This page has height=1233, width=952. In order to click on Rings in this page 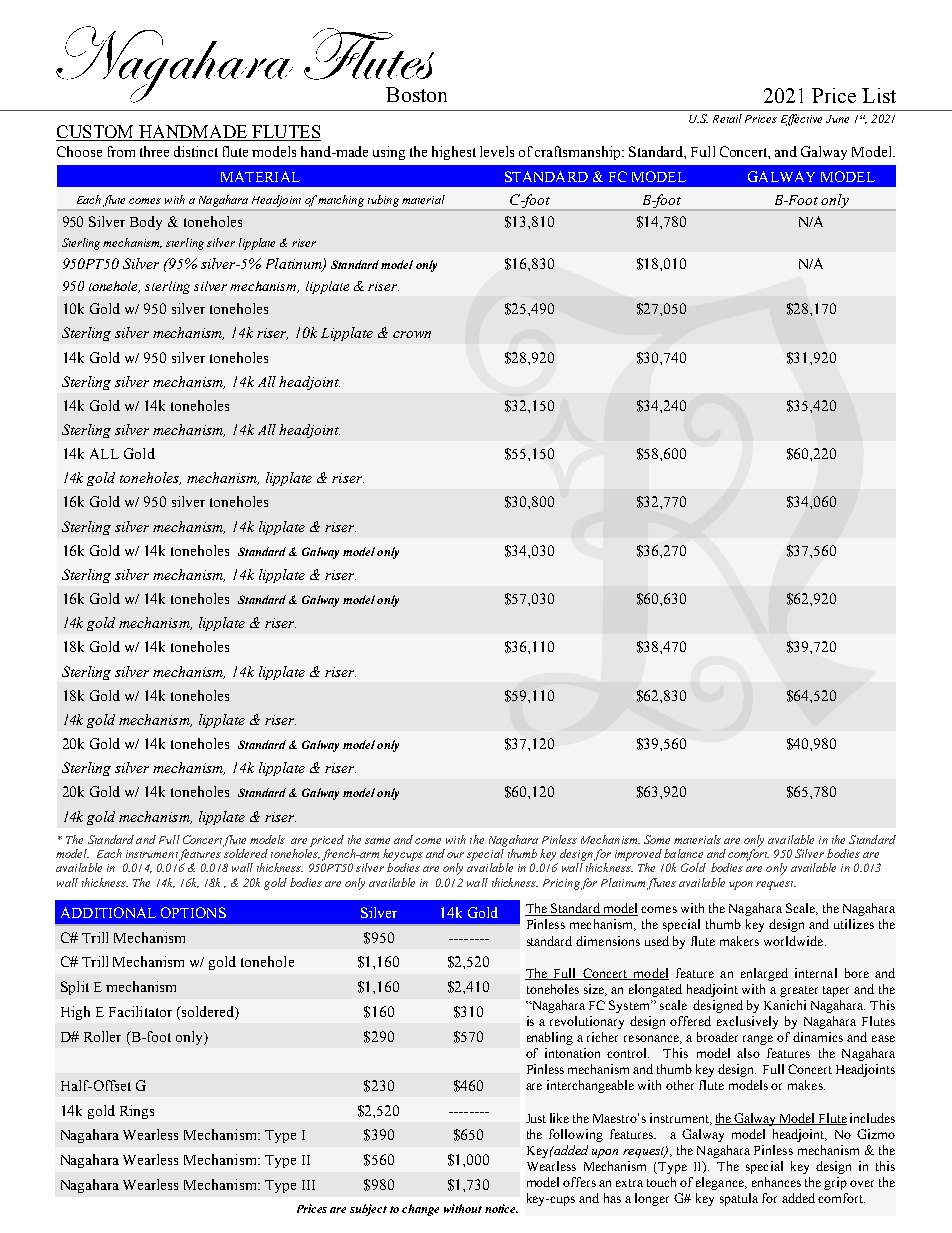, I will do `click(137, 1112)`.
